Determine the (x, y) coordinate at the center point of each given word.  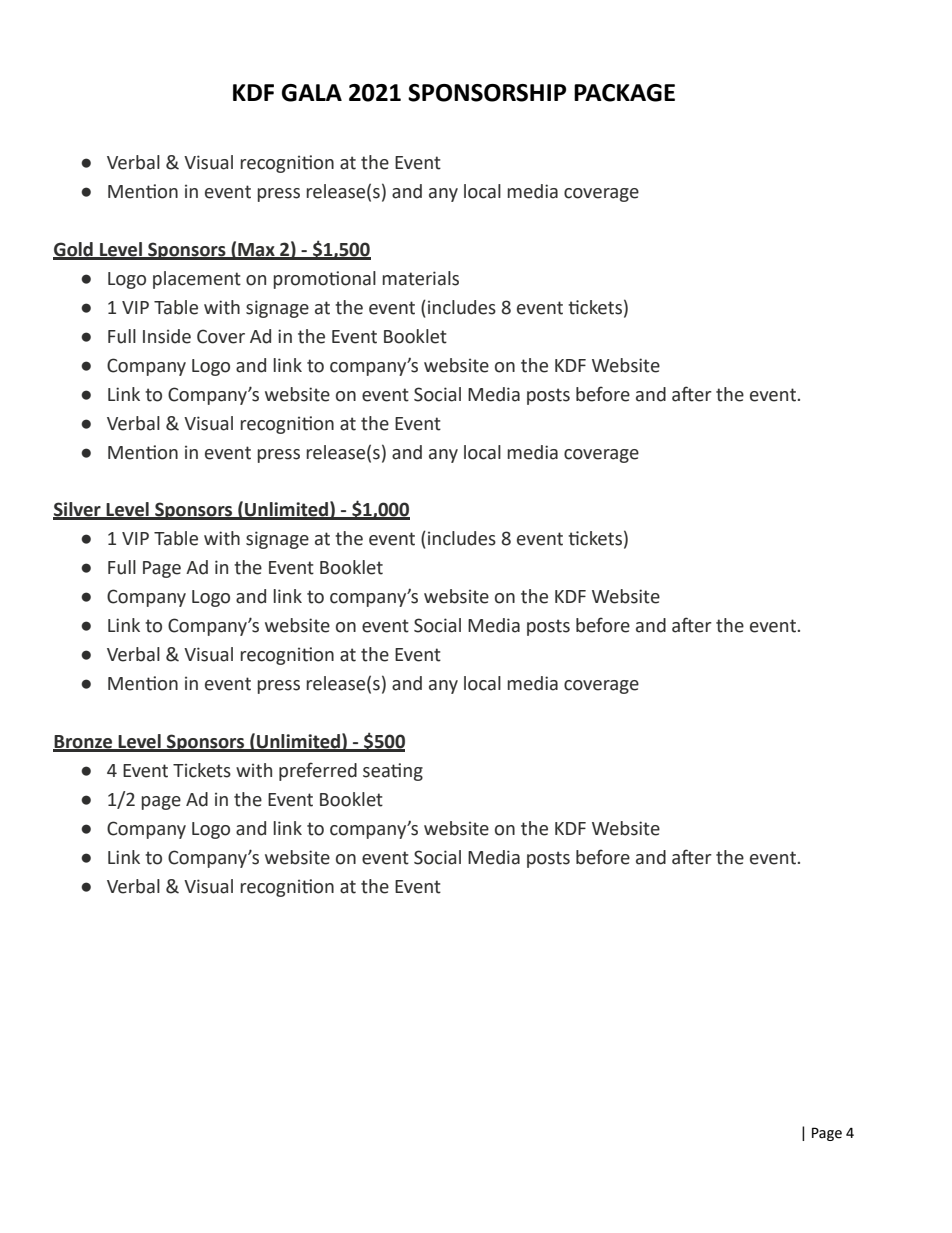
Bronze (84, 743)
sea (377, 772)
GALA (312, 93)
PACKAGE (624, 93)
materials (421, 278)
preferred (318, 771)
